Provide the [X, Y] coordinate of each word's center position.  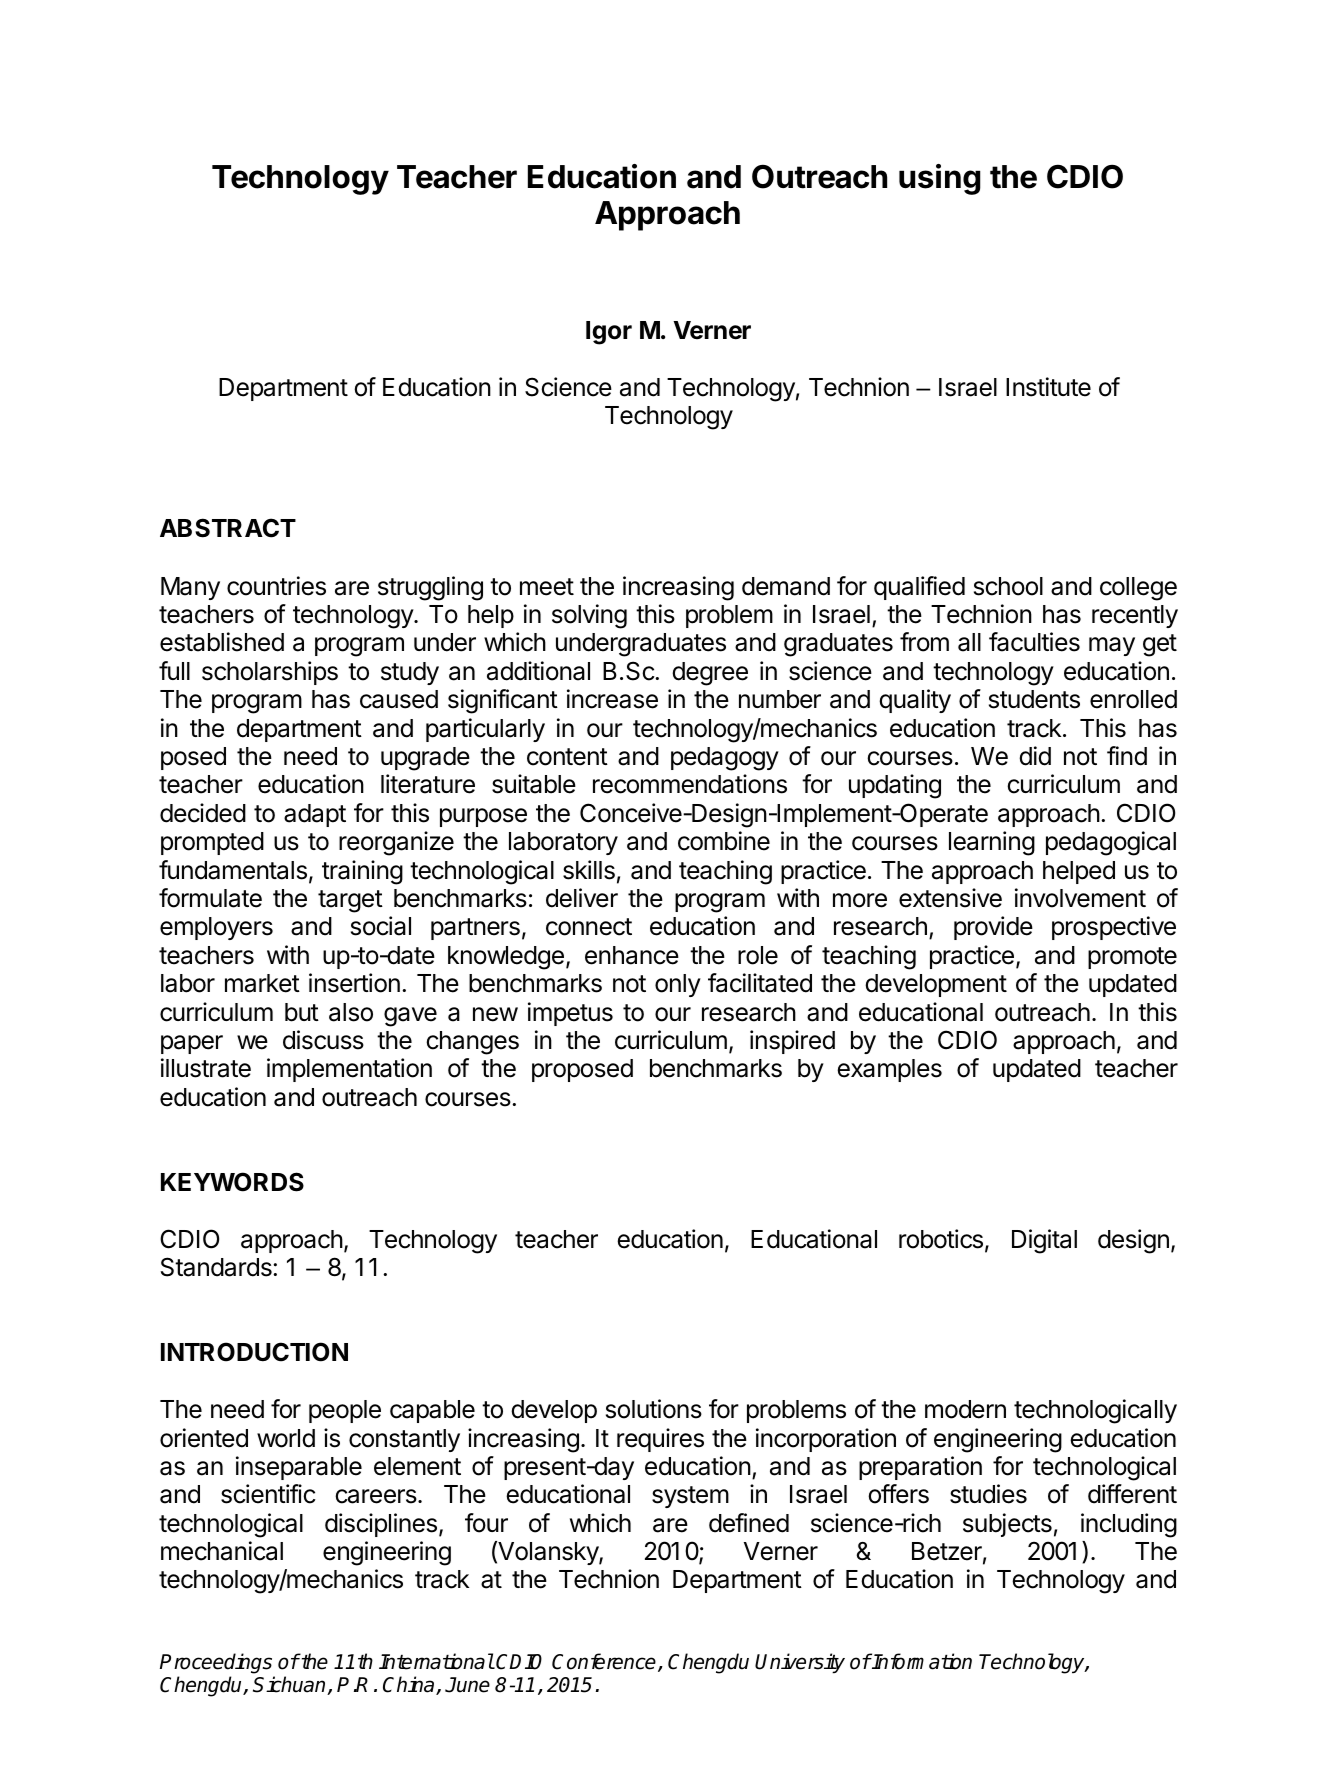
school [1008, 586]
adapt [315, 815]
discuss [323, 1040]
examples [889, 1070]
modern [965, 1409]
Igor [609, 333]
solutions [654, 1409]
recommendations [690, 784]
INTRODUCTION [254, 1352]
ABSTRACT [228, 528]
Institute [1048, 387]
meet [547, 587]
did [1035, 756]
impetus [570, 1014]
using [940, 179]
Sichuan [290, 1685]
